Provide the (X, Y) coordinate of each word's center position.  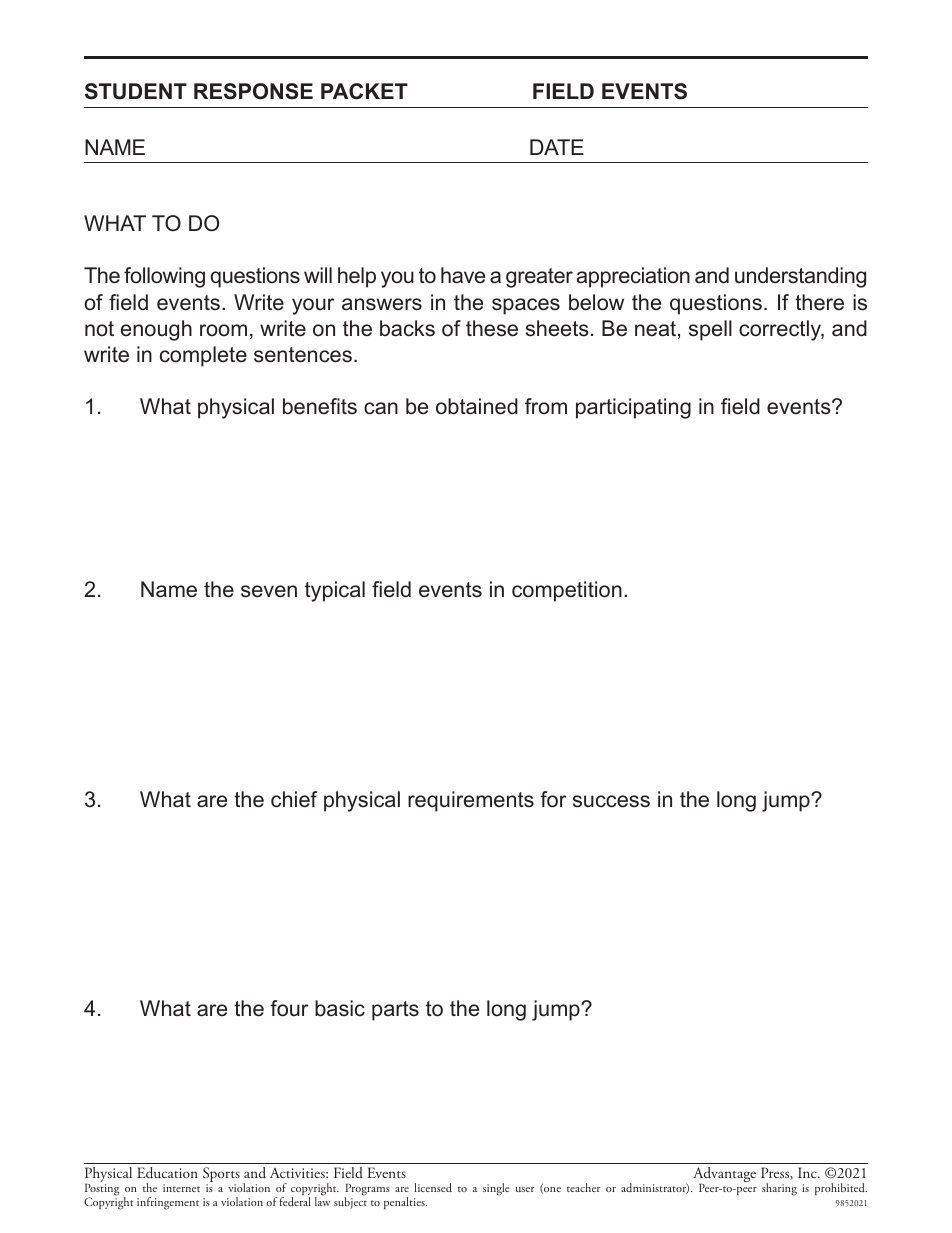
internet (181, 1188)
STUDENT (136, 91)
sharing (779, 1189)
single (496, 1189)
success (611, 801)
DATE (557, 147)
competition (567, 591)
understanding (800, 277)
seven (269, 591)
